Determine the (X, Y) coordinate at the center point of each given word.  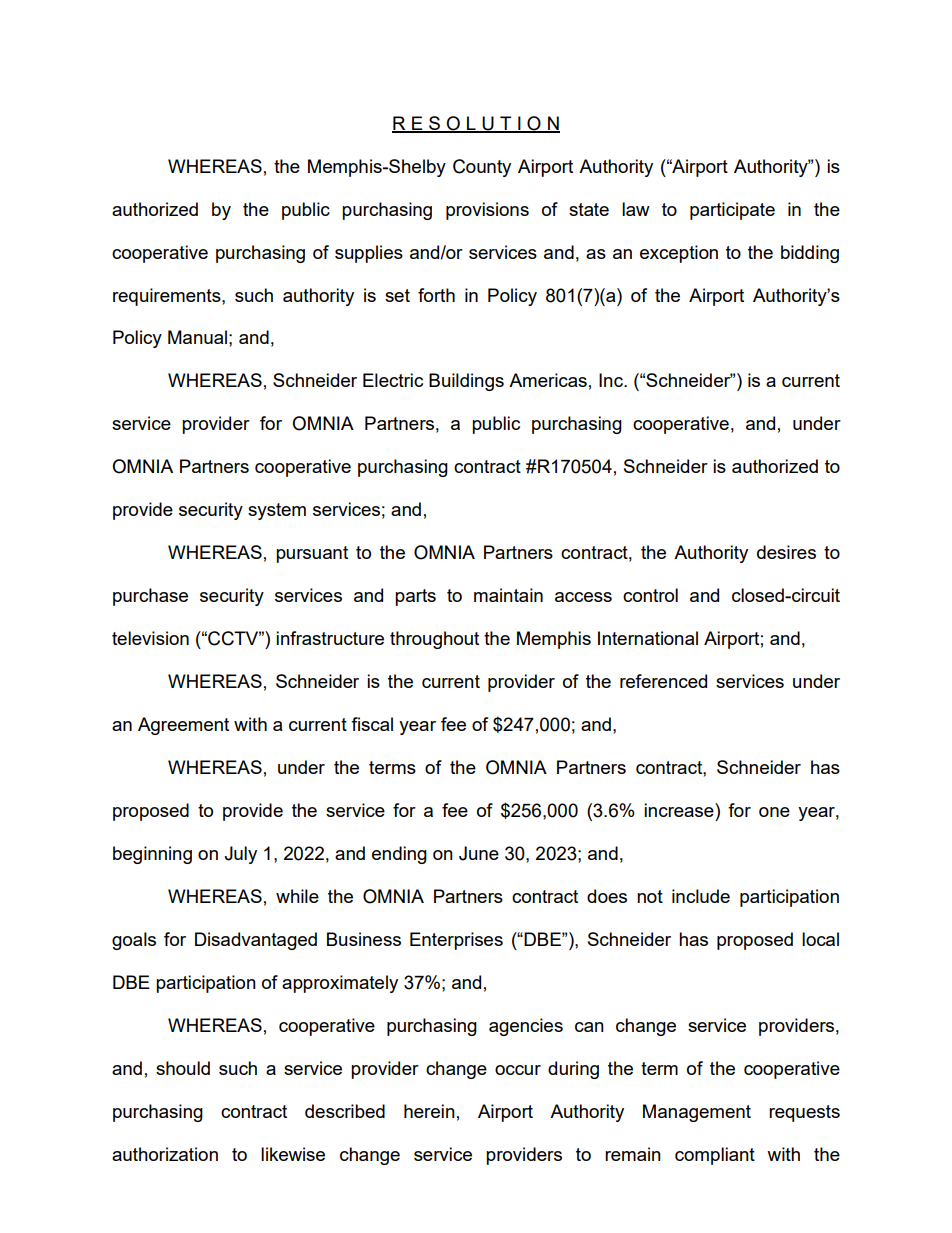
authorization (165, 1154)
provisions (487, 211)
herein (429, 1111)
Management (697, 1113)
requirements (168, 297)
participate (732, 211)
